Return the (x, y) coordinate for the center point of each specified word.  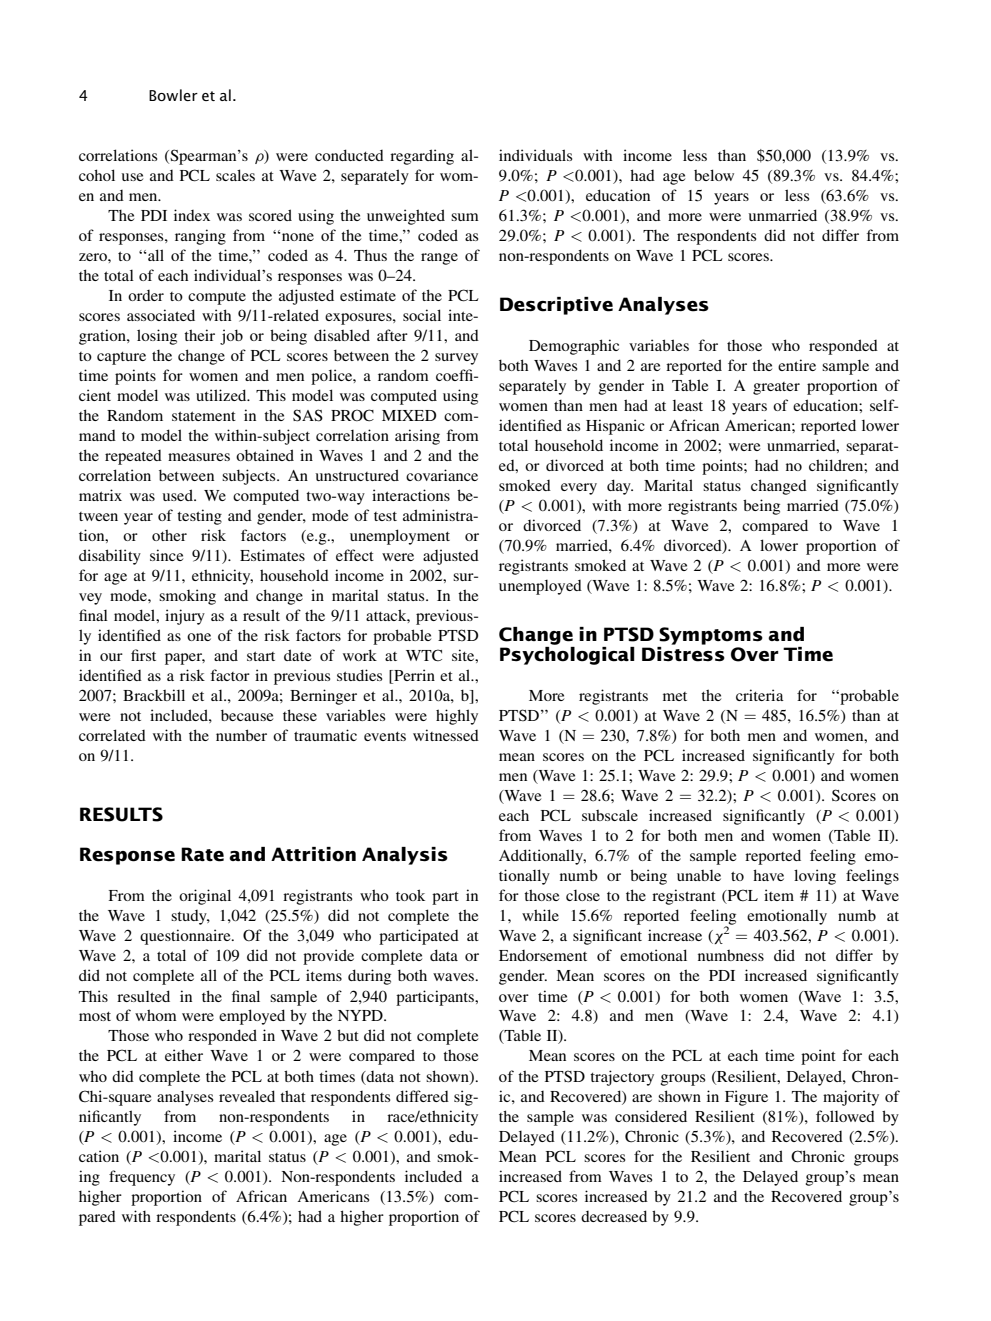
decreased (614, 1216)
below (714, 175)
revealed (247, 1096)
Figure (746, 1098)
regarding (422, 157)
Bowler (173, 95)
